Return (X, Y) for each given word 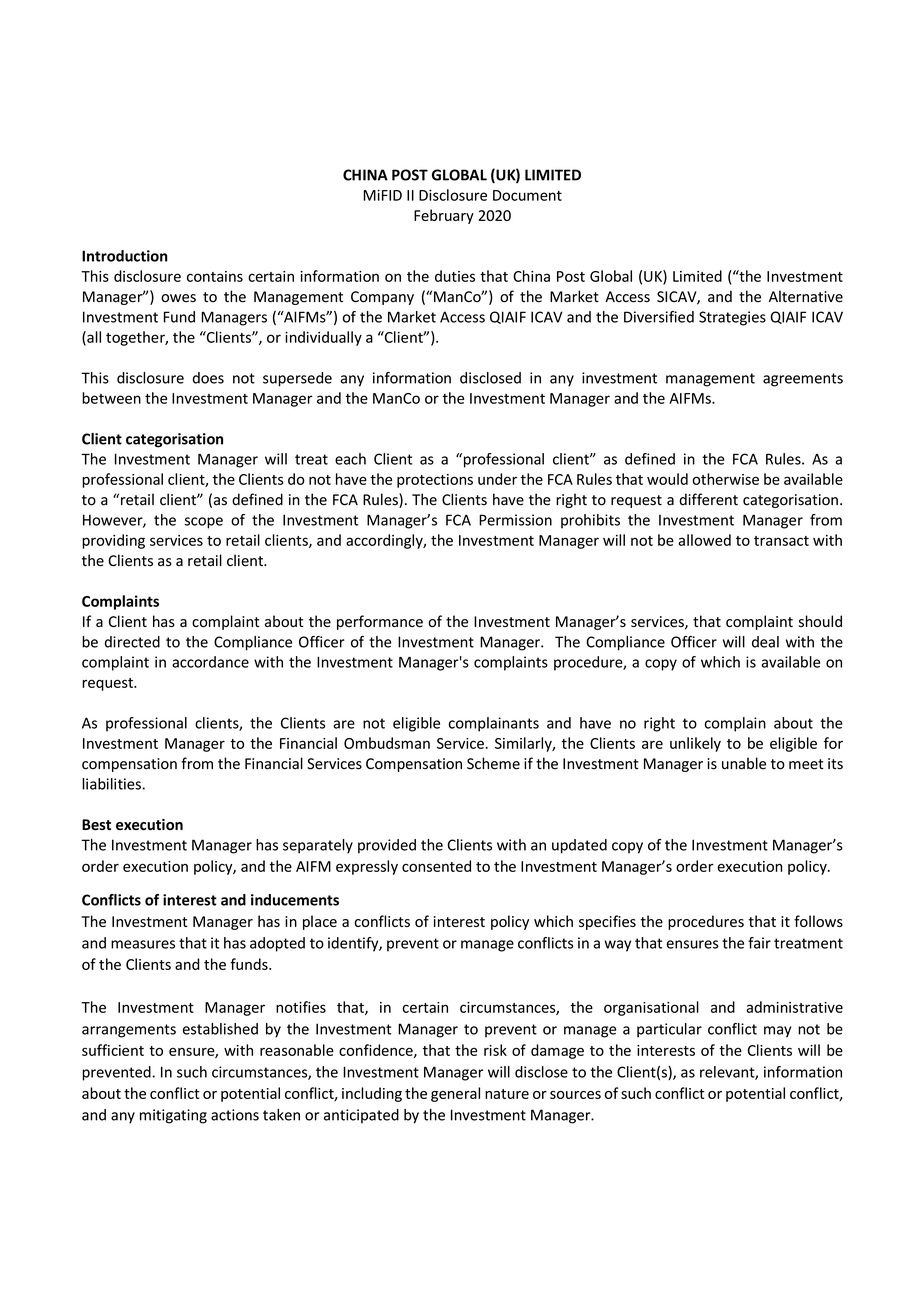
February (444, 216)
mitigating (173, 1116)
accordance (210, 662)
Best (96, 824)
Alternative (806, 296)
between (111, 398)
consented (436, 866)
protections (435, 481)
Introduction (125, 256)
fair (759, 943)
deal (765, 642)
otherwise (725, 479)
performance (380, 622)
